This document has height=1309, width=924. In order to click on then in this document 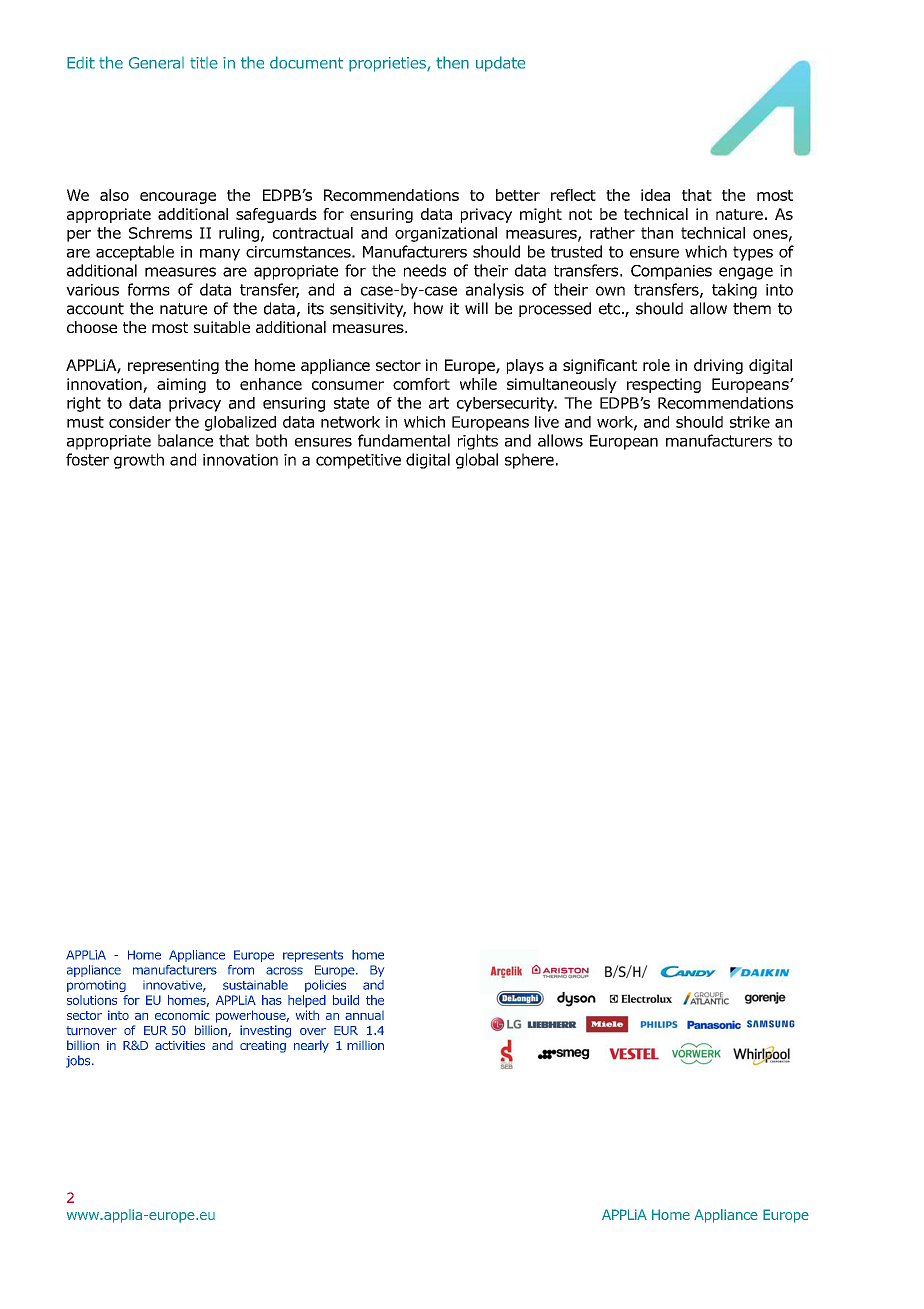, I will do `click(452, 62)`.
